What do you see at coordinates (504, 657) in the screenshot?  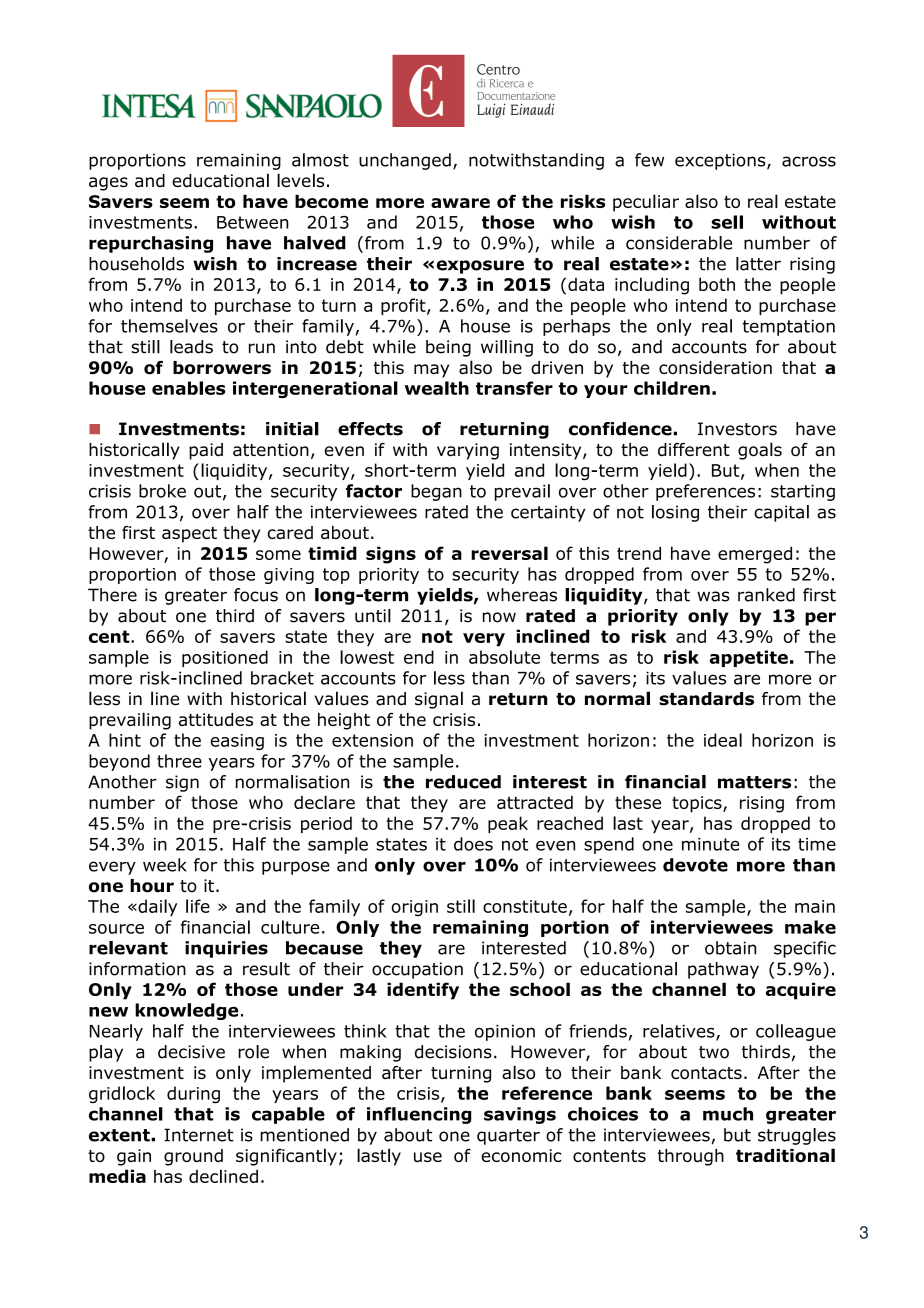 I see `absolute` at bounding box center [504, 657].
